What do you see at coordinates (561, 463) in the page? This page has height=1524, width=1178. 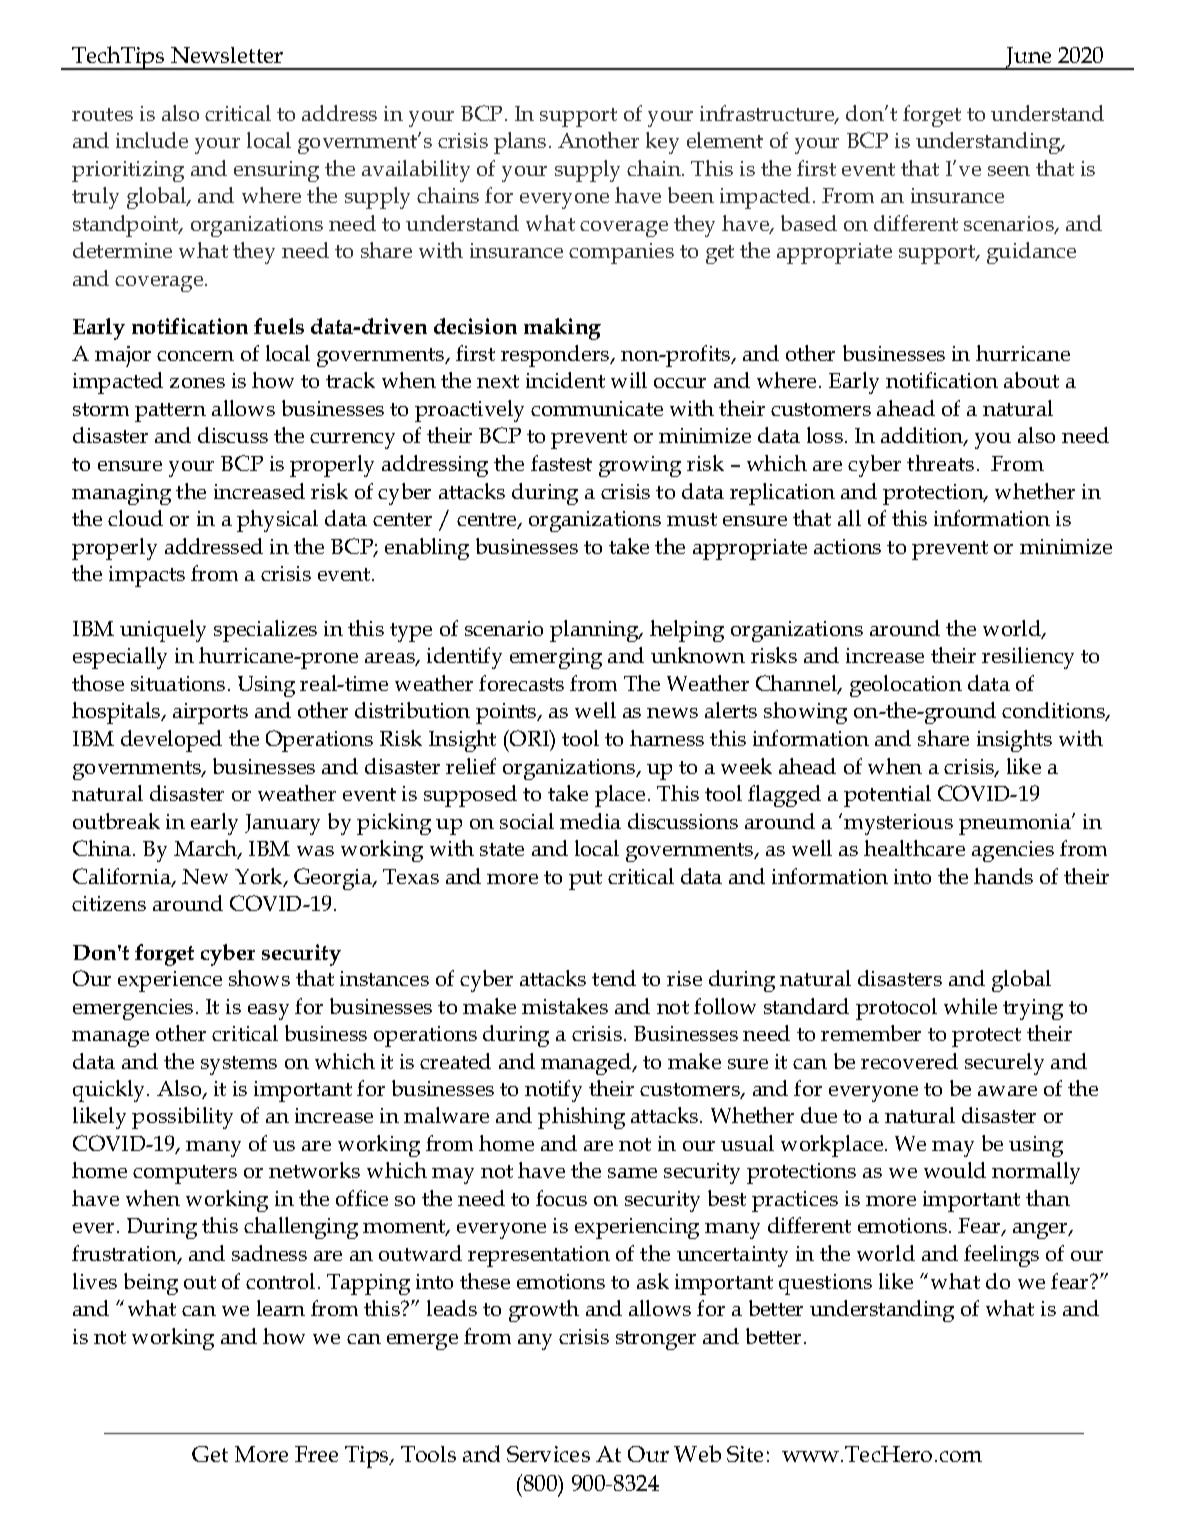 I see `fastest` at bounding box center [561, 463].
